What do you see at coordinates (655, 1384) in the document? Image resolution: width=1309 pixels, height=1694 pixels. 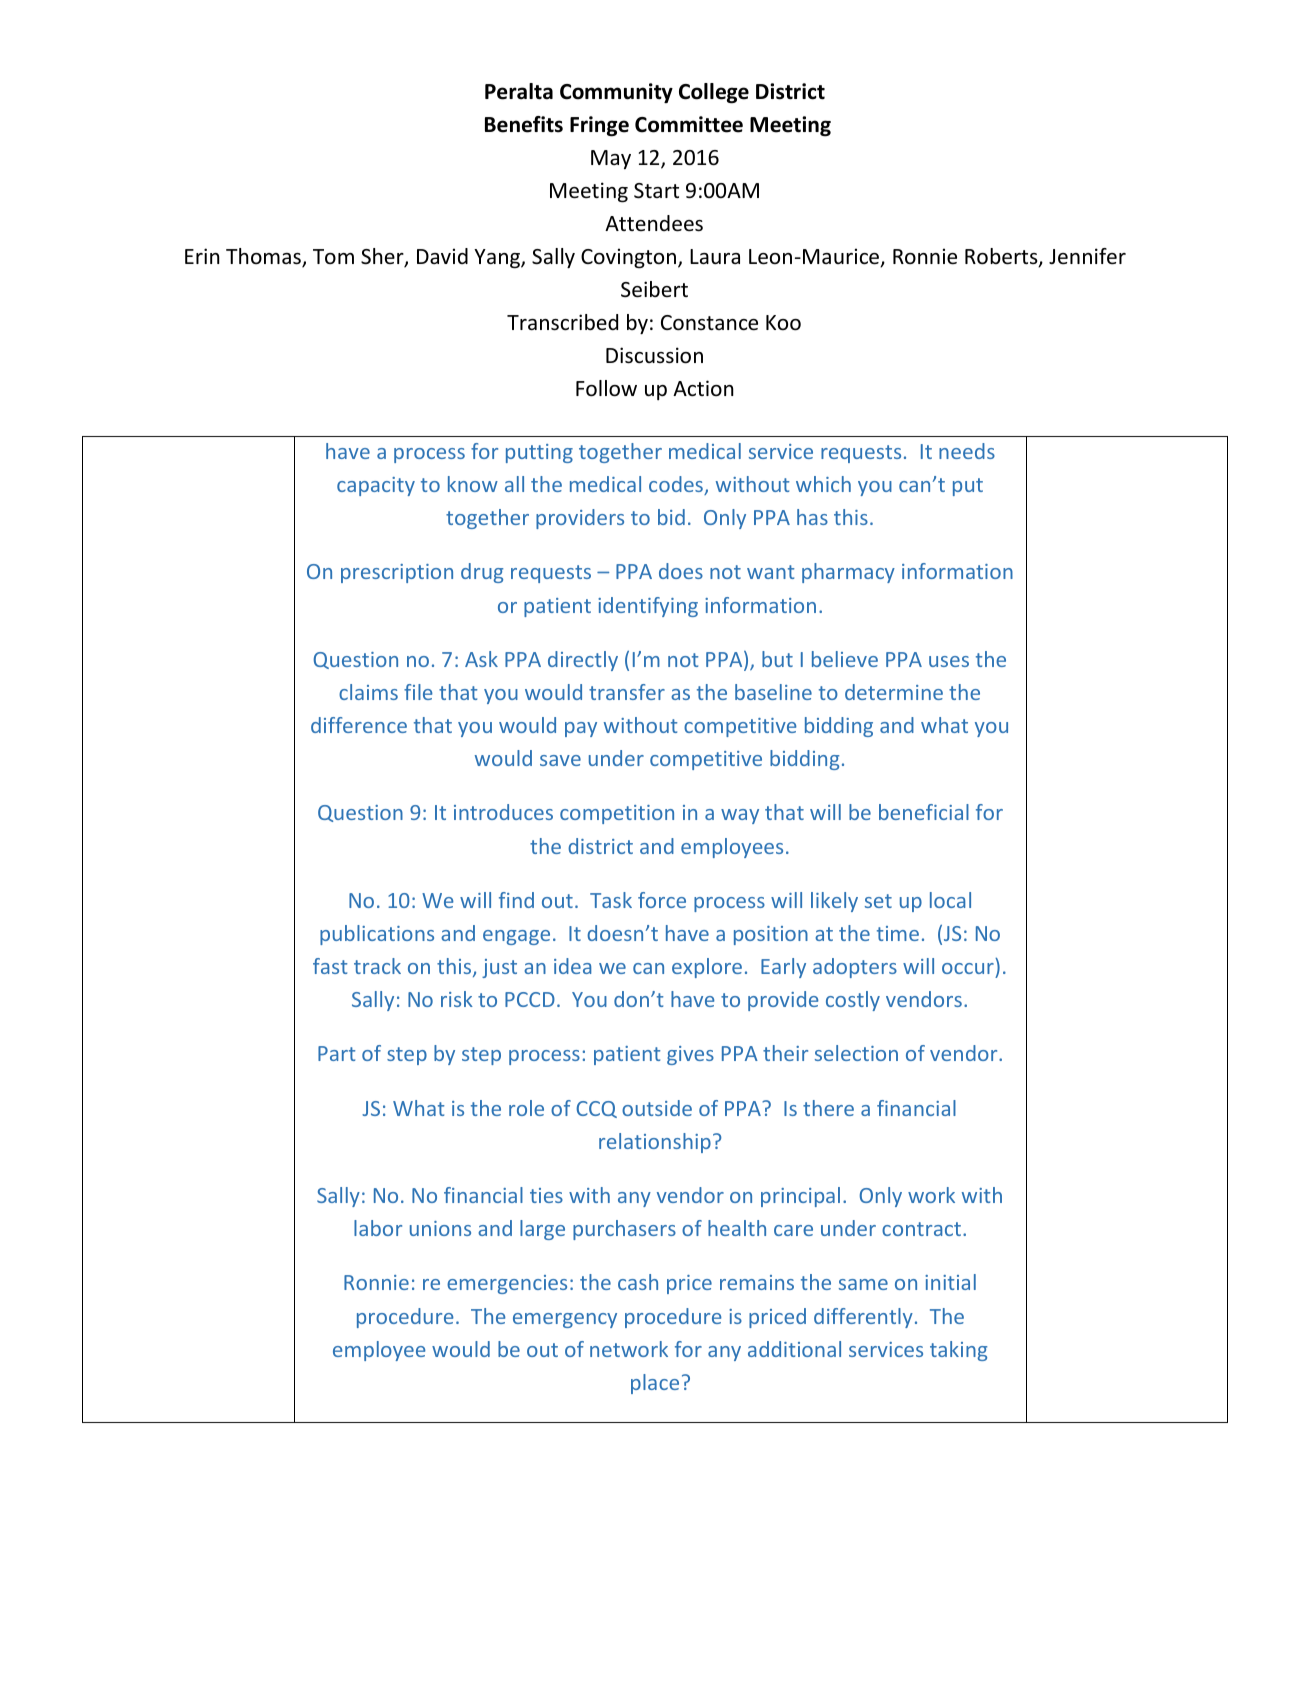 I see `place` at bounding box center [655, 1384].
